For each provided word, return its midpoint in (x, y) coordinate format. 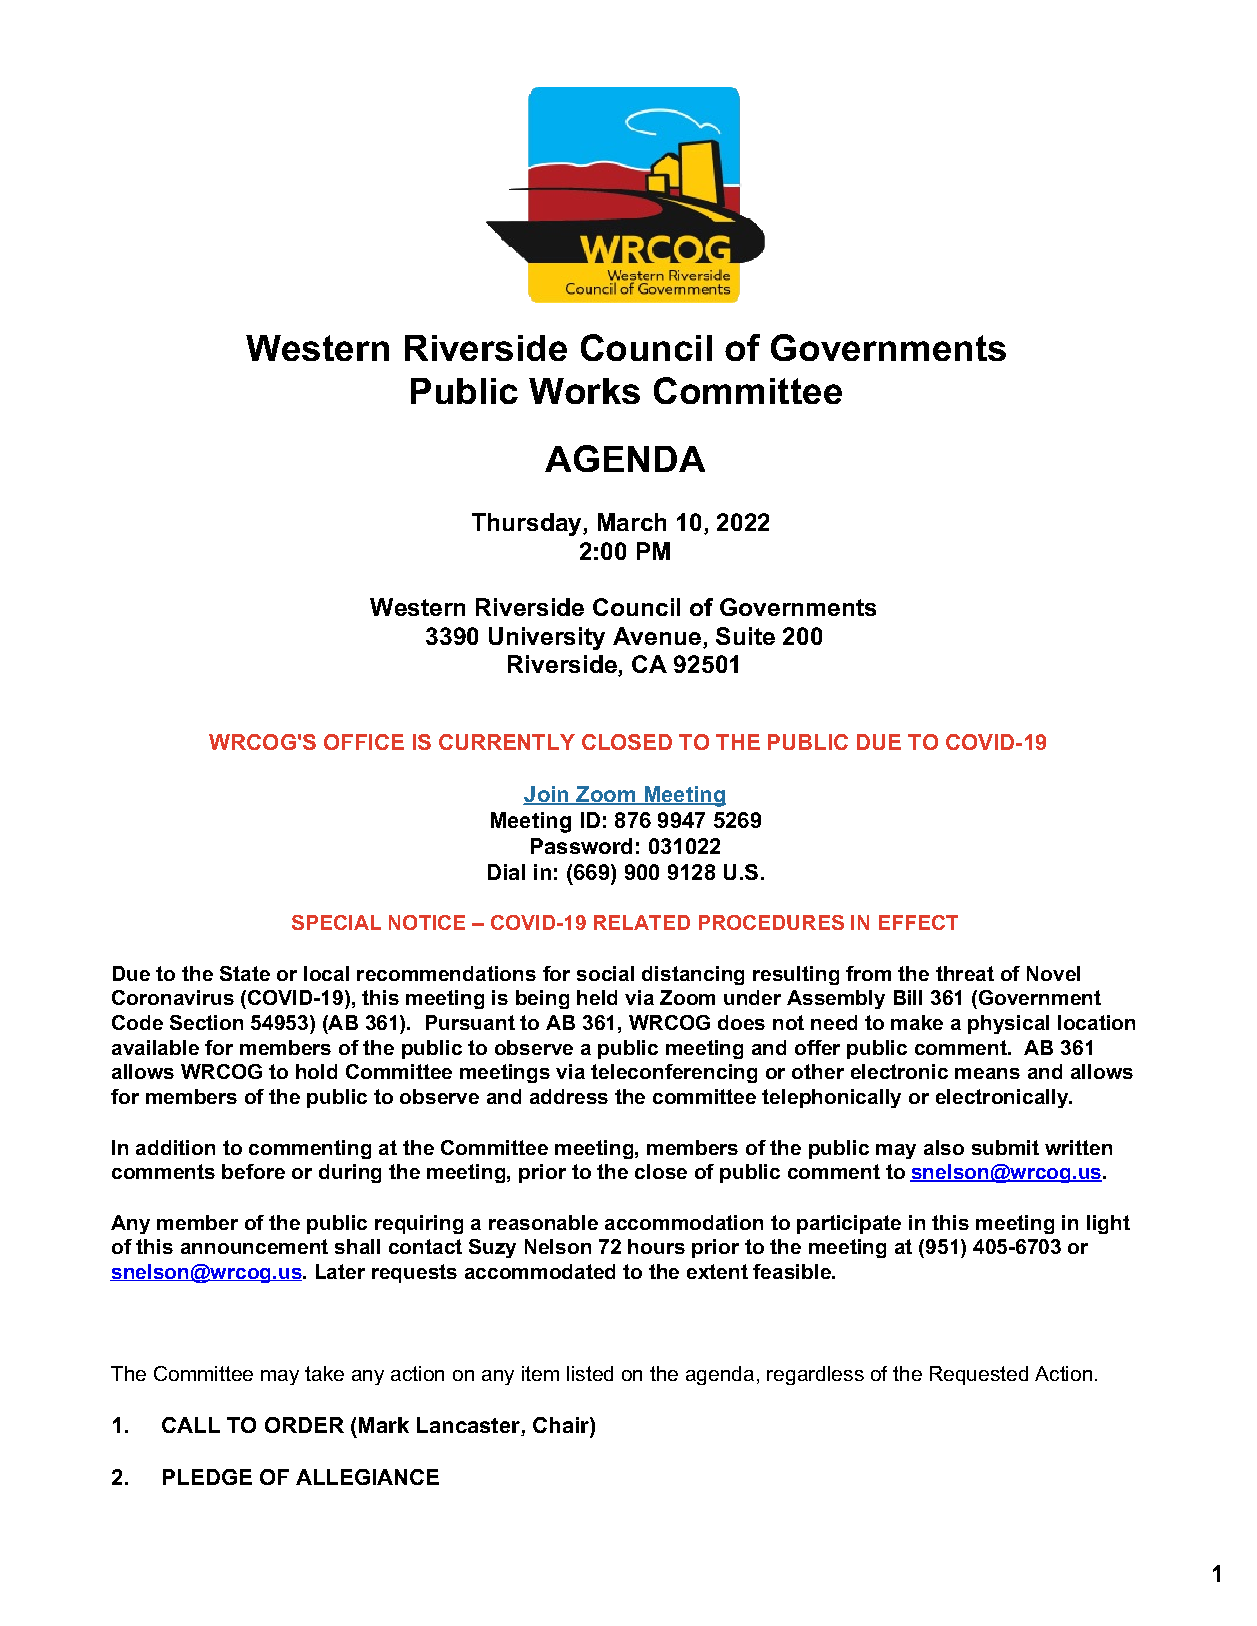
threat (965, 973)
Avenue (657, 636)
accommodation (684, 1222)
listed (590, 1373)
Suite (745, 636)
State (245, 973)
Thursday (528, 524)
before (253, 1171)
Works (584, 391)
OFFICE (364, 742)
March (632, 522)
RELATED (642, 922)
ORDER (304, 1425)
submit (1005, 1147)
